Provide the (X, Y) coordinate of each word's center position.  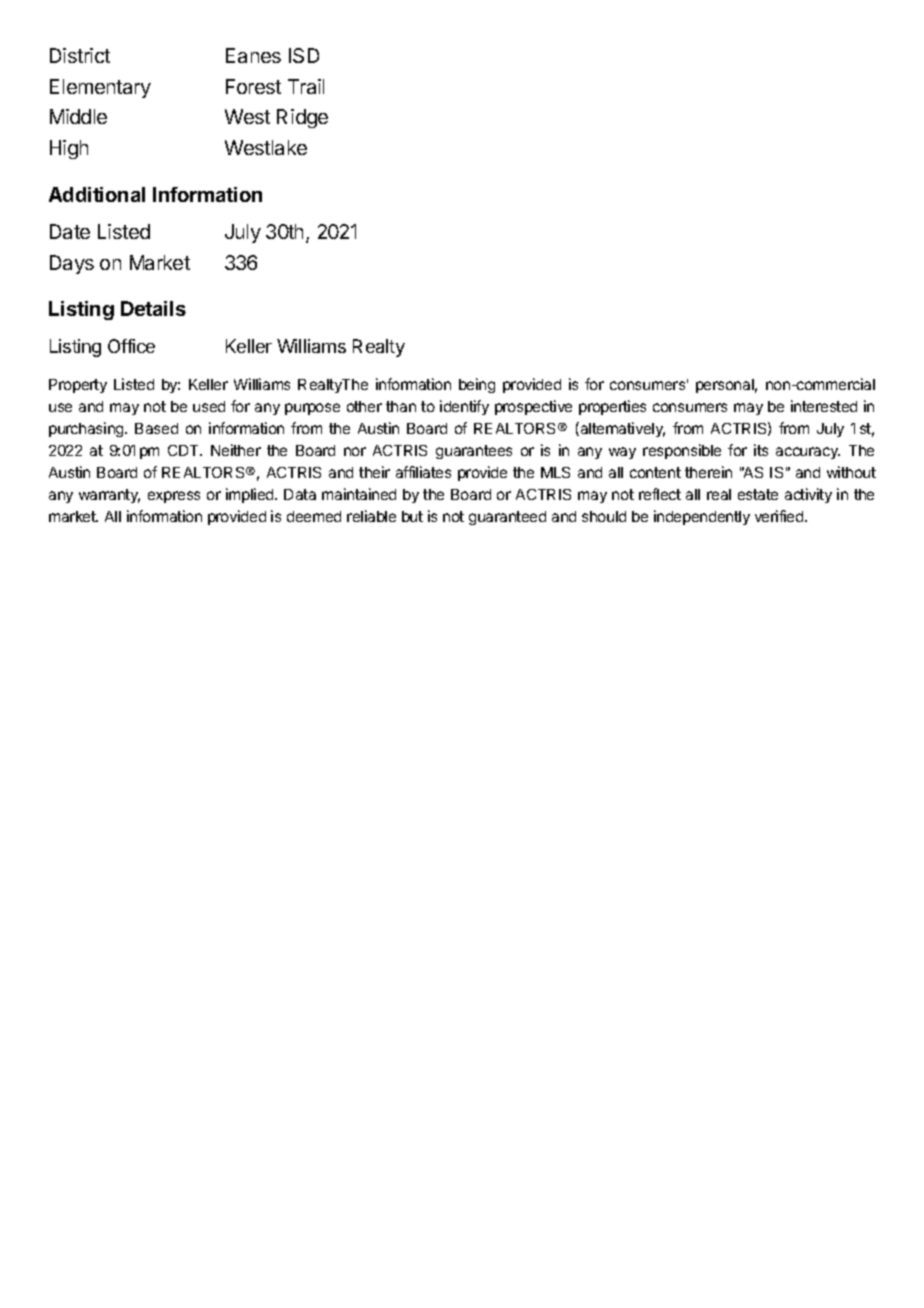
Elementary (100, 88)
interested (824, 406)
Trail (306, 86)
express (174, 497)
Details (153, 308)
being (477, 385)
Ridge (302, 118)
